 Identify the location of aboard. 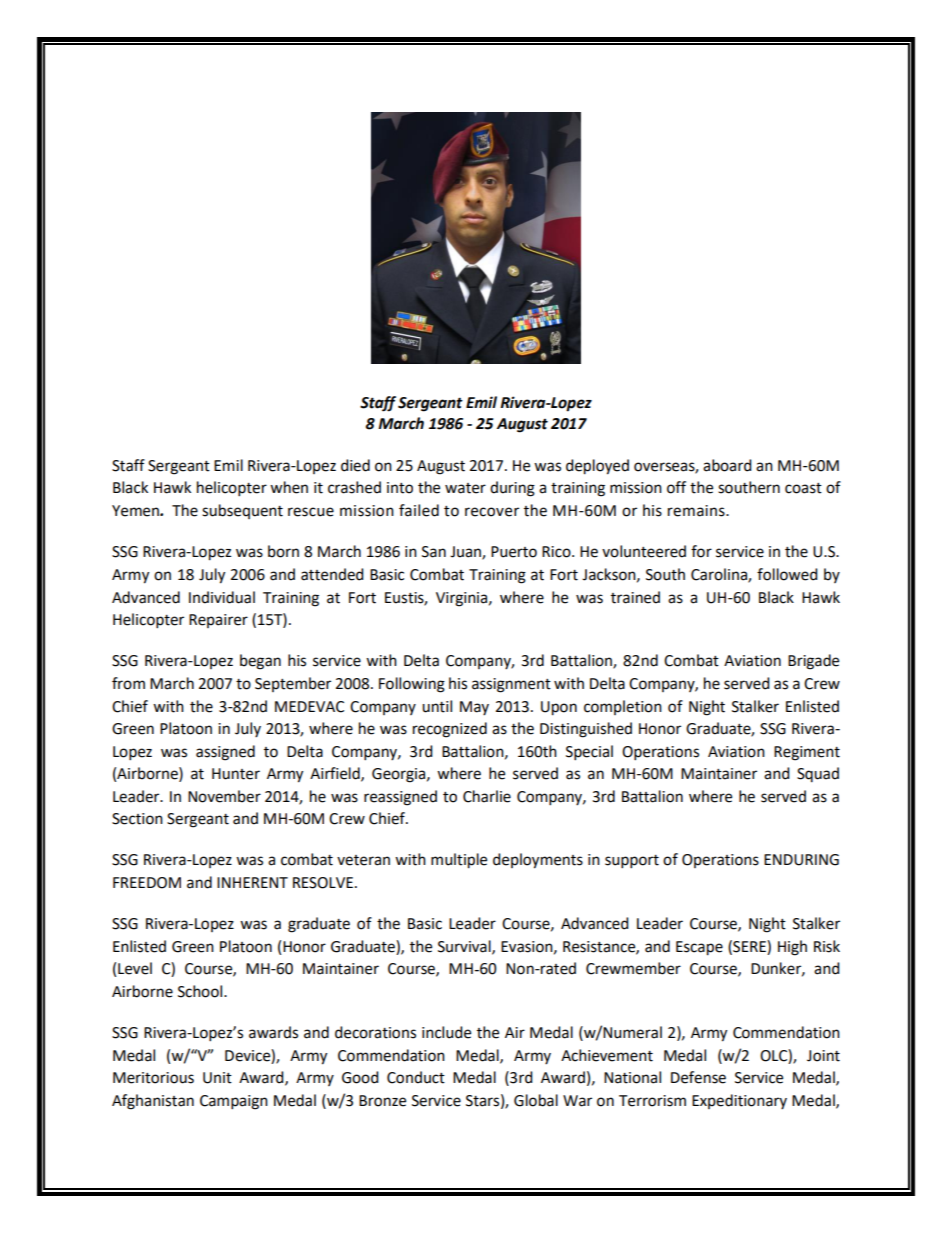
(727, 465).
